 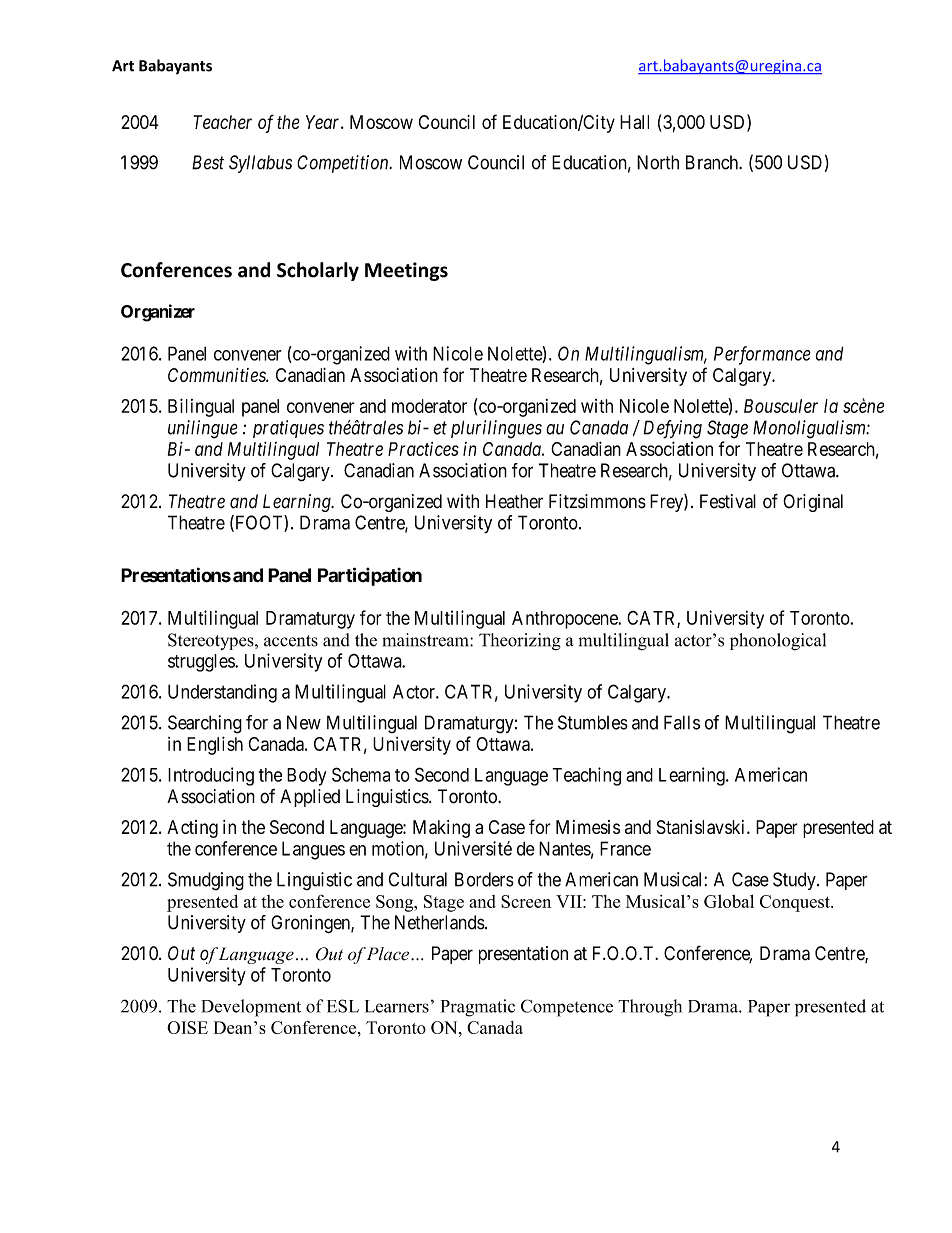 What do you see at coordinates (650, 1008) in the page?
I see `Through` at bounding box center [650, 1008].
